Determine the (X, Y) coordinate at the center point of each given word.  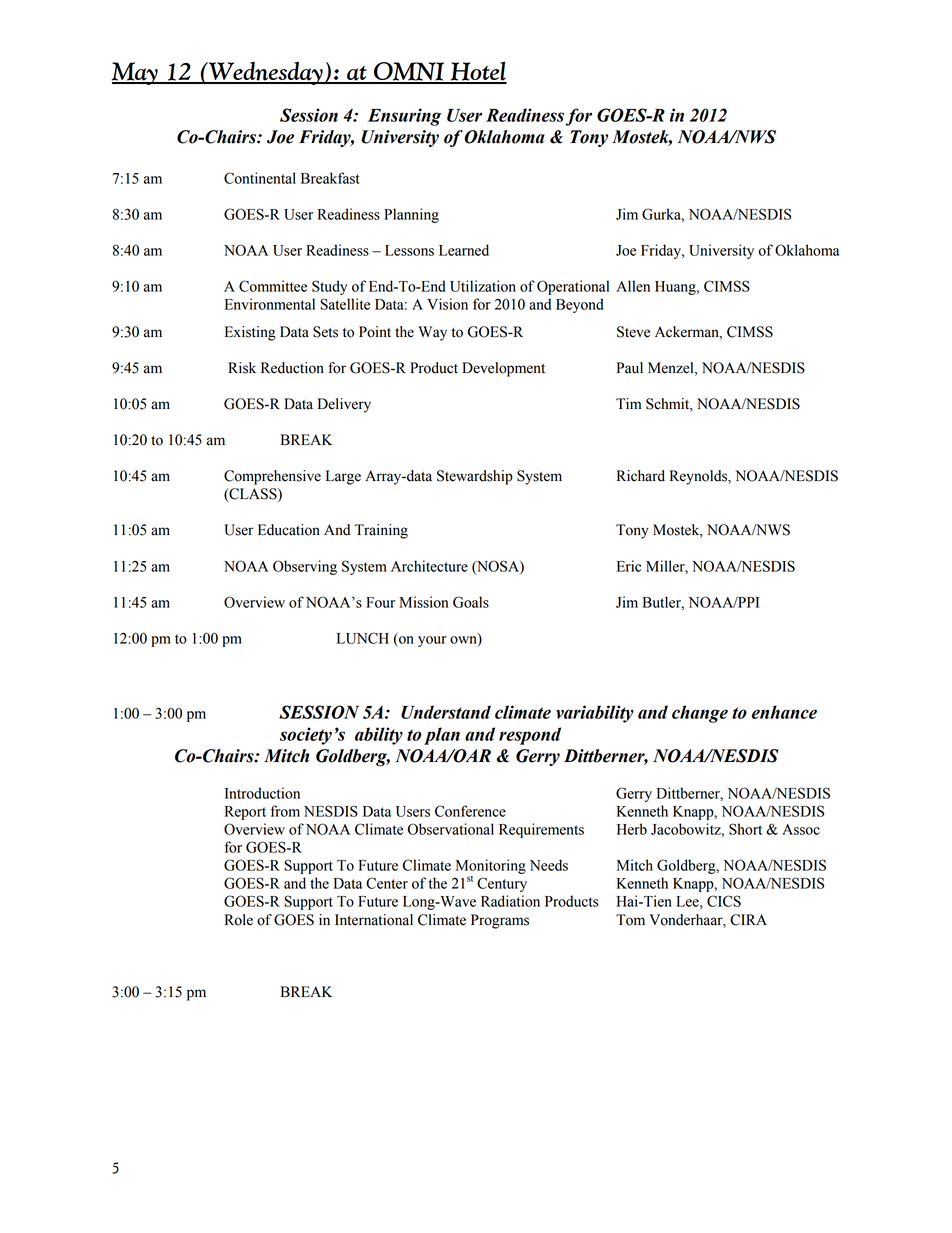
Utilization (483, 286)
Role (239, 920)
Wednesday (266, 73)
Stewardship (475, 477)
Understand (446, 712)
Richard (641, 476)
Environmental (270, 304)
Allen (633, 286)
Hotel (477, 72)
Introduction (262, 793)
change (700, 714)
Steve (633, 332)
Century (502, 884)
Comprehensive (272, 477)
